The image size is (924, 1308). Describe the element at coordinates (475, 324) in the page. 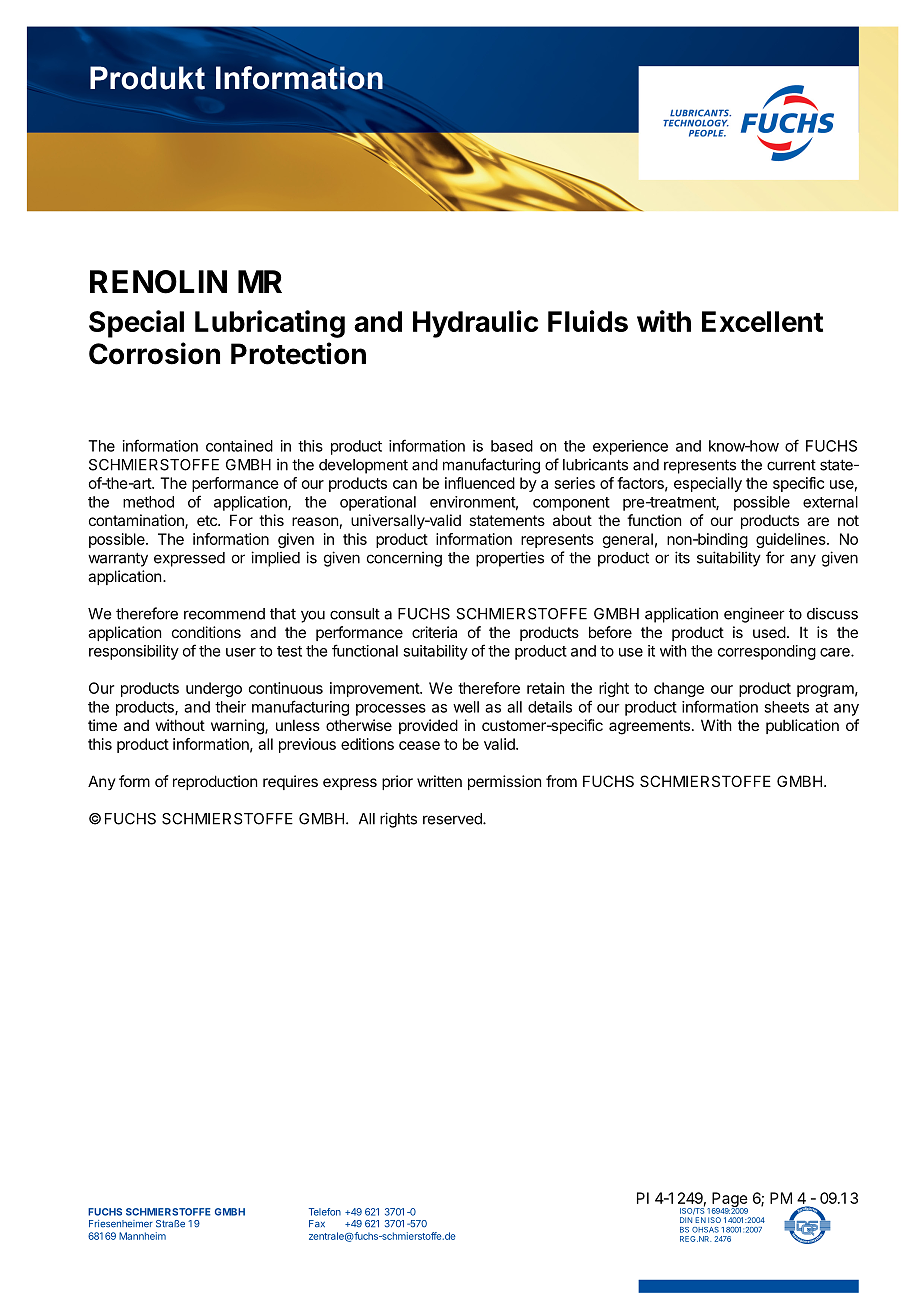

I see `Hydraulic` at that location.
